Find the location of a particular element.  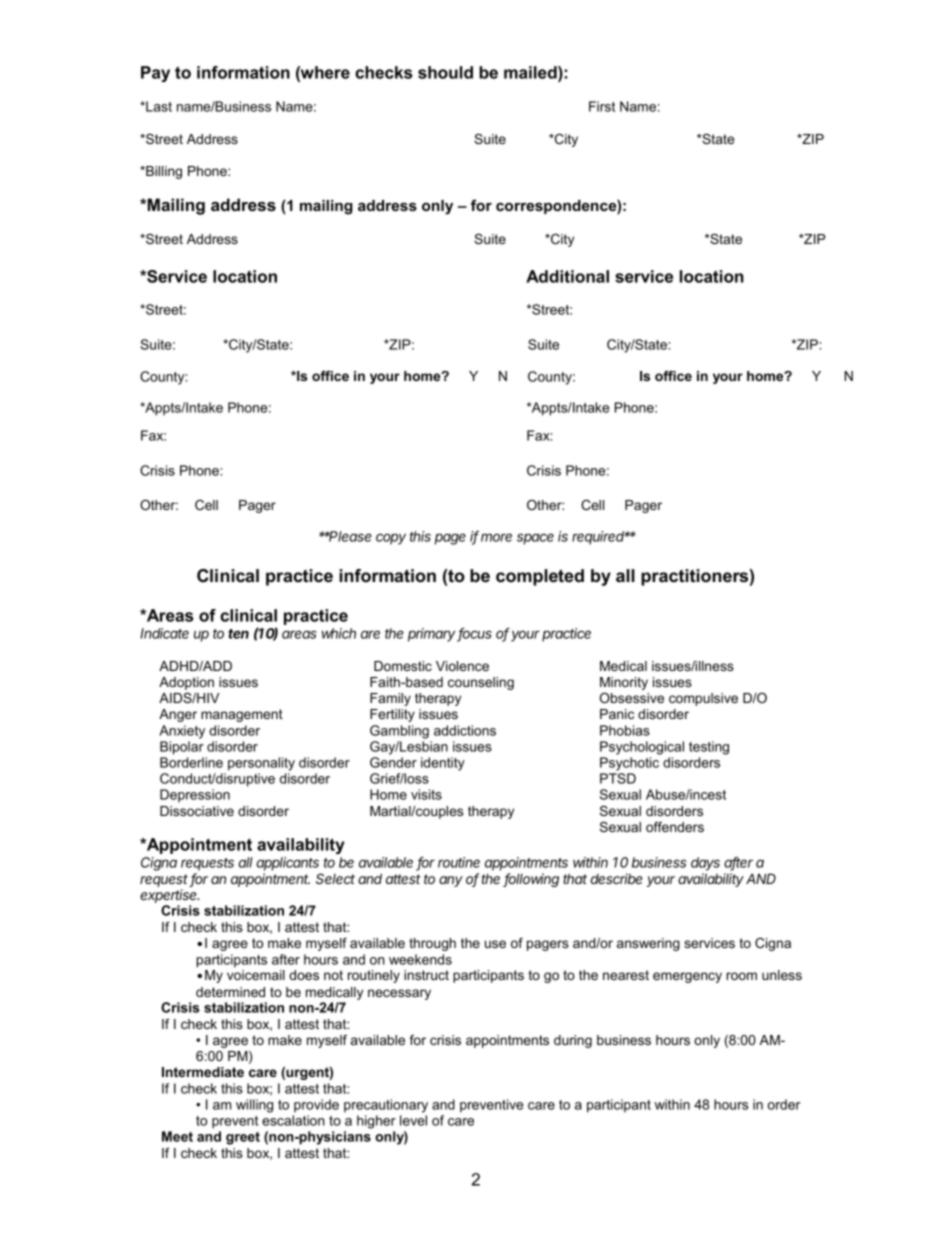

space is located at coordinates (535, 539).
